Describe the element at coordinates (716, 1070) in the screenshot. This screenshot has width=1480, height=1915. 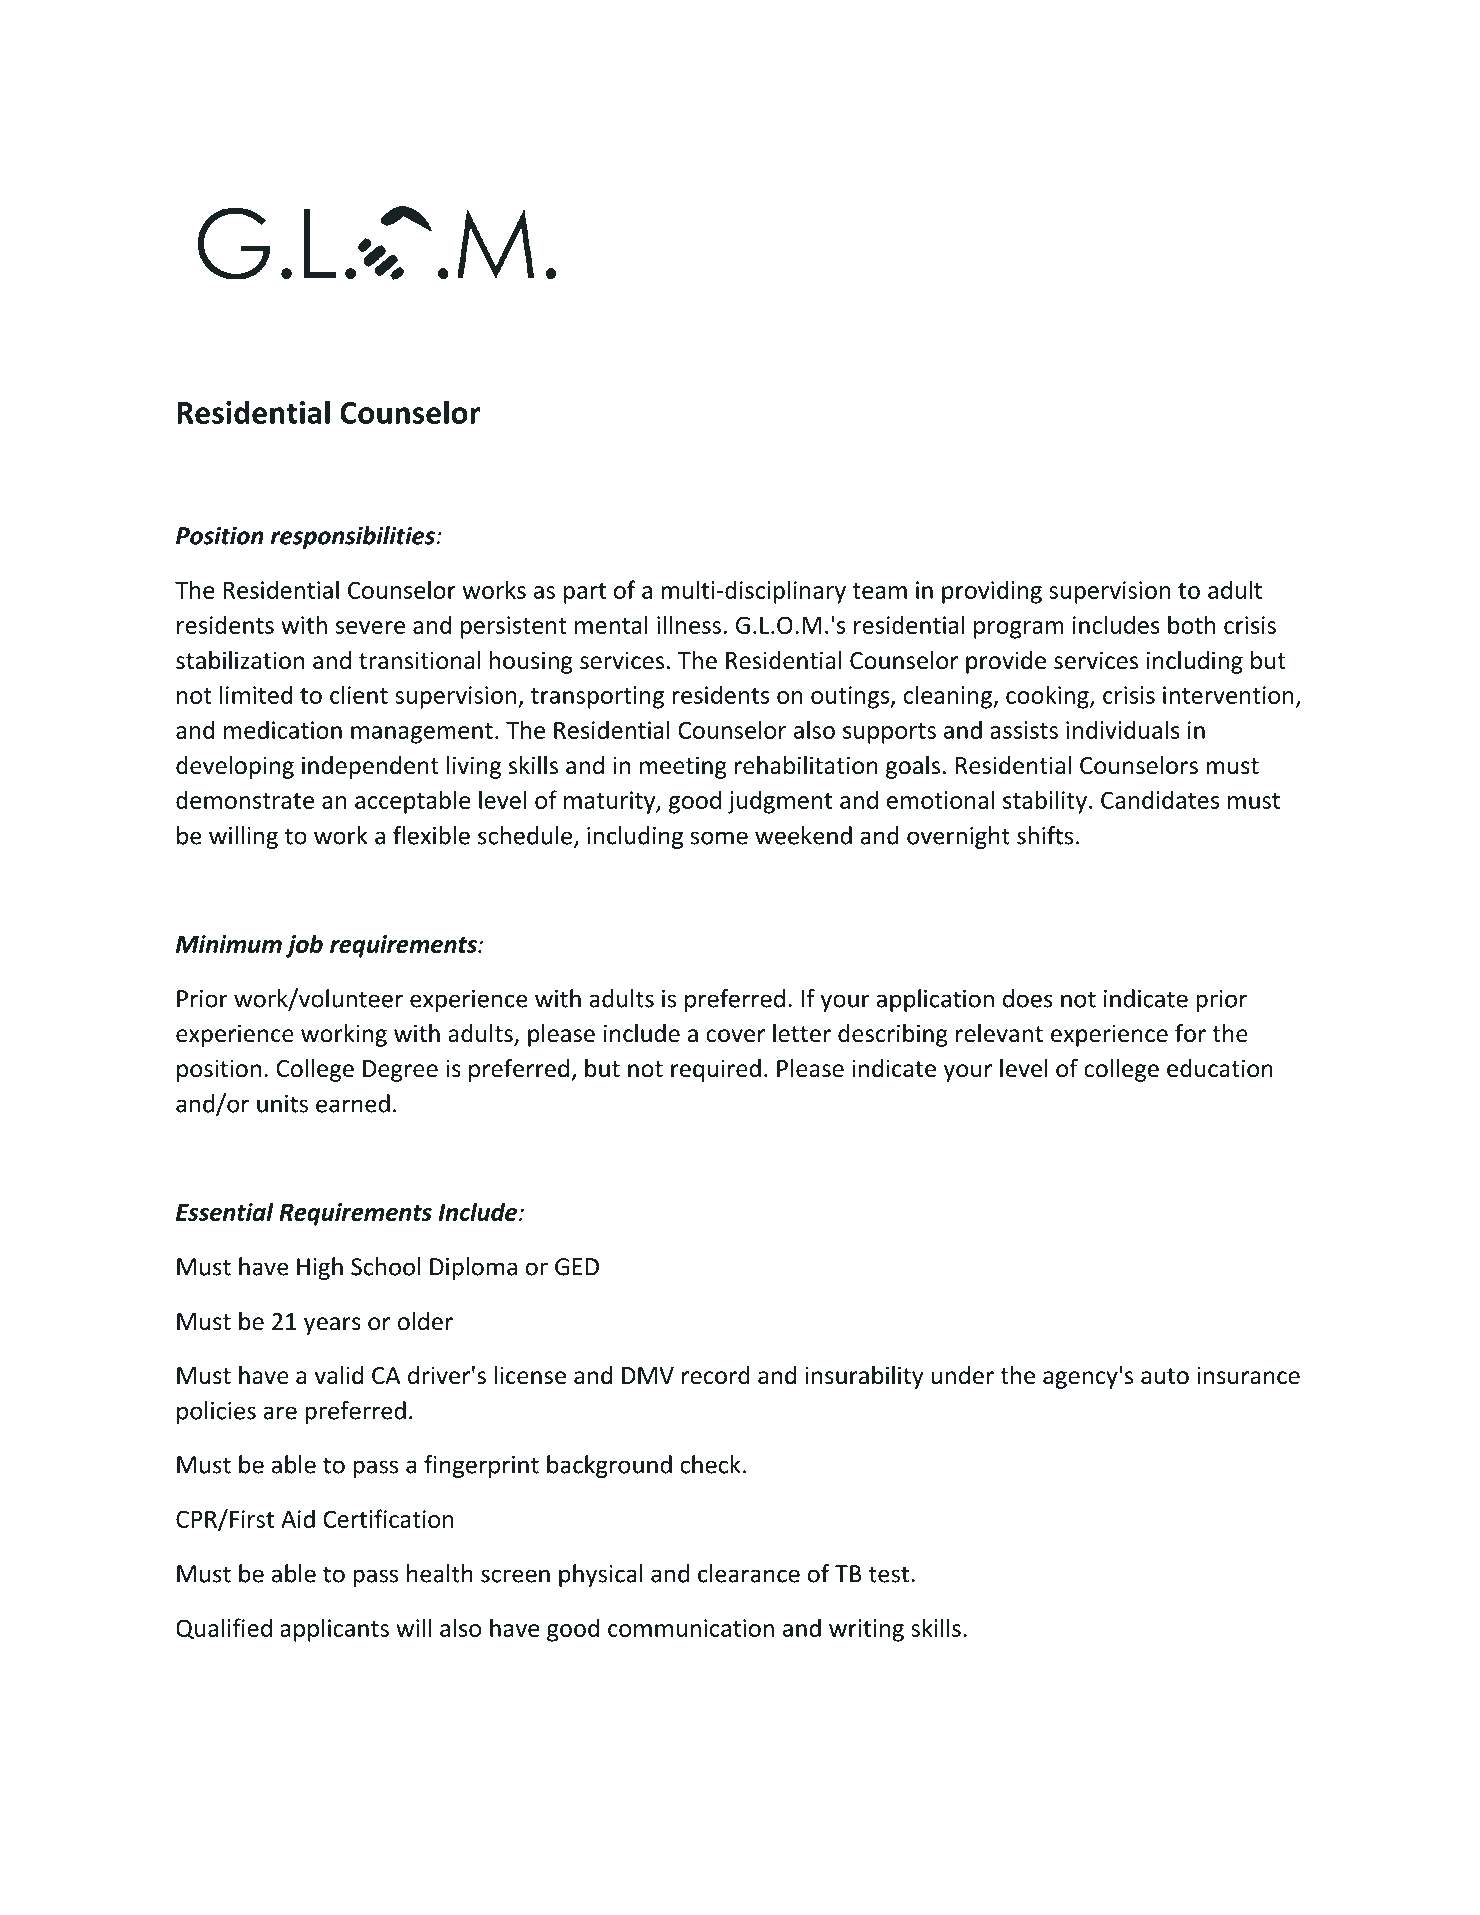
I see `required` at that location.
